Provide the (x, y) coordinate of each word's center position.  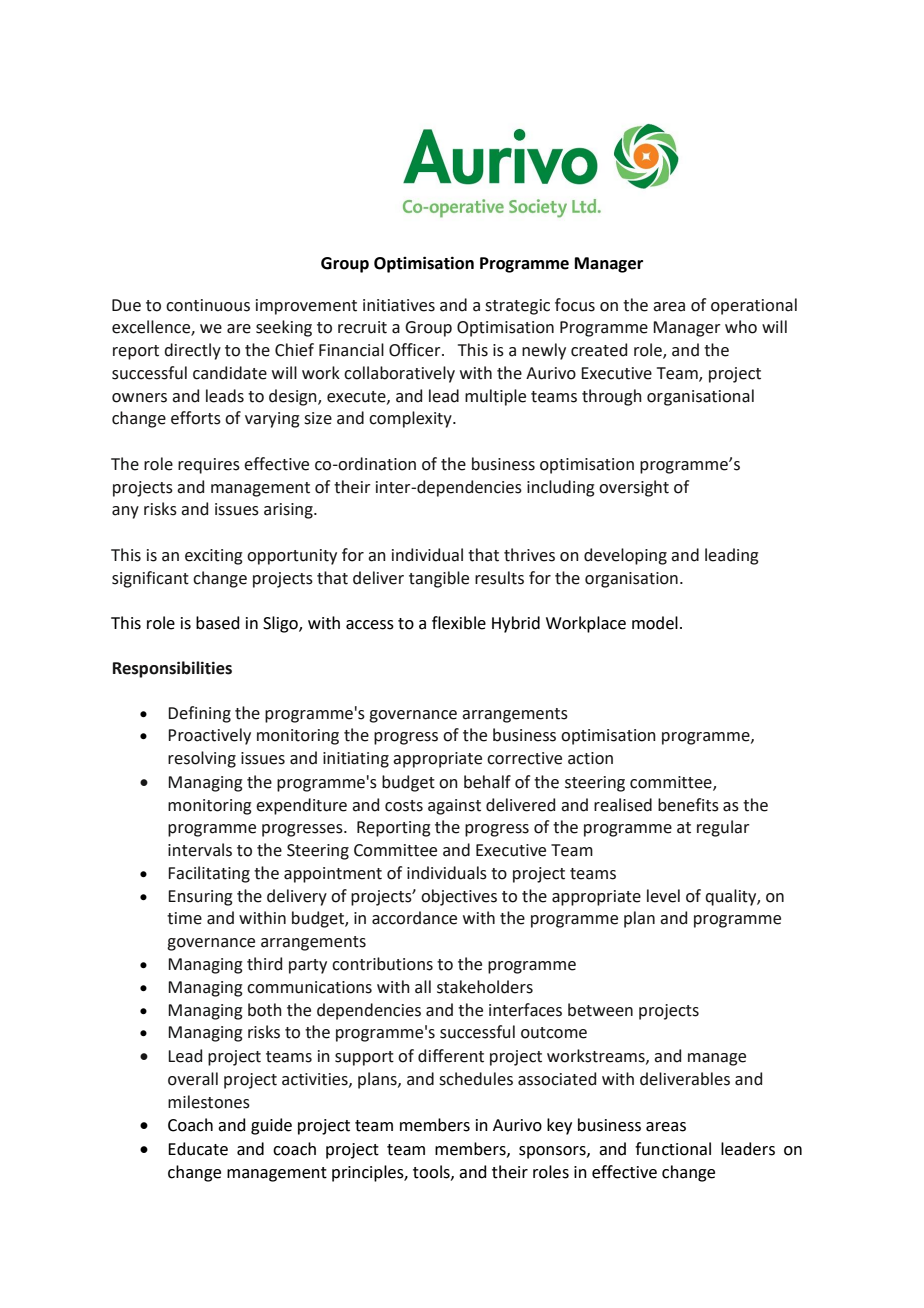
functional (673, 1149)
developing (625, 556)
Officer (416, 350)
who (741, 327)
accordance (414, 918)
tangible (439, 579)
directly (192, 351)
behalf (487, 782)
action (590, 758)
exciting (214, 557)
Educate (198, 1149)
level (663, 896)
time (184, 918)
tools (432, 1172)
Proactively (209, 736)
